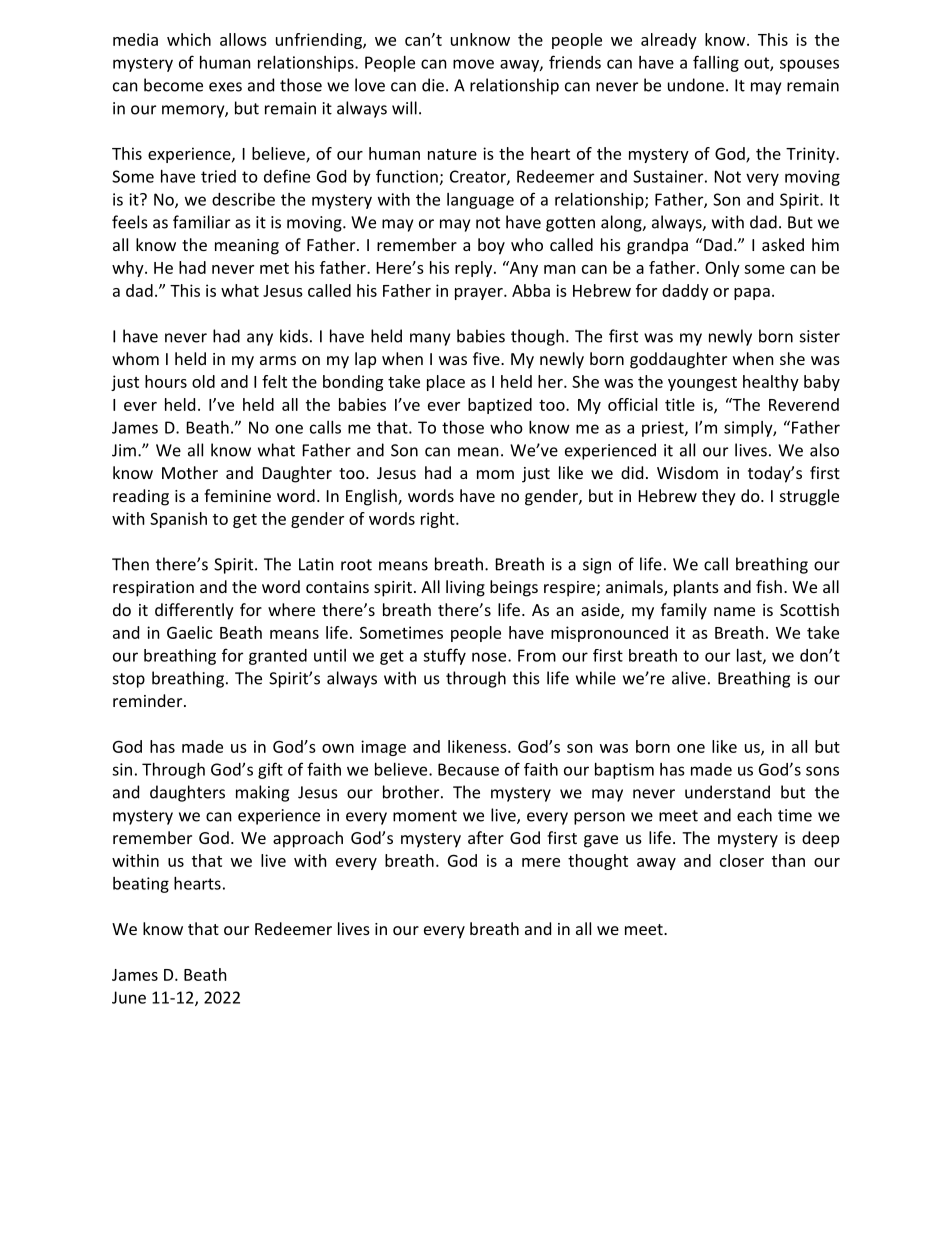  What do you see at coordinates (487, 358) in the image?
I see `five` at bounding box center [487, 358].
